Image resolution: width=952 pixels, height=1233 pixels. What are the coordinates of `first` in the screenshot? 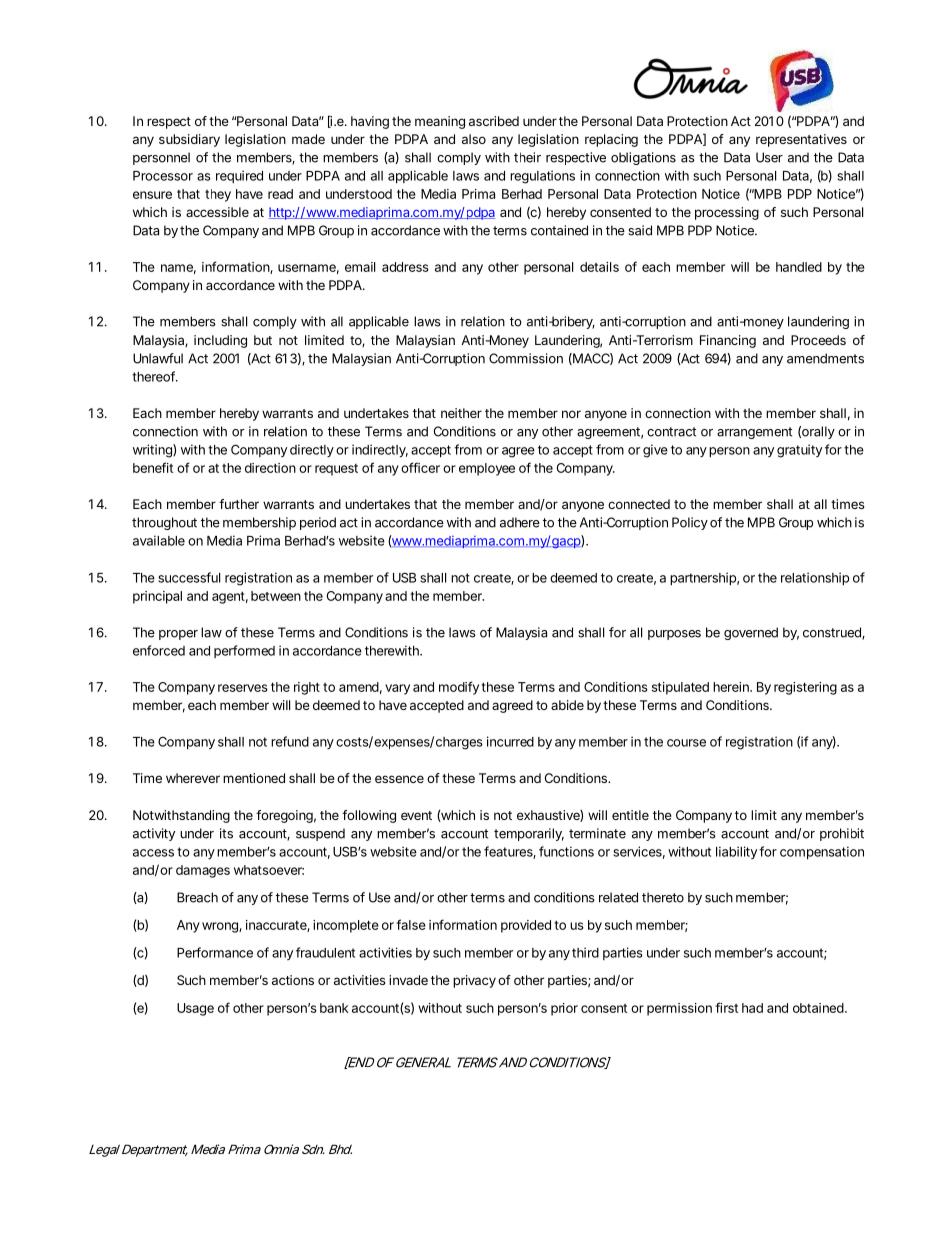 It's located at (726, 1007).
